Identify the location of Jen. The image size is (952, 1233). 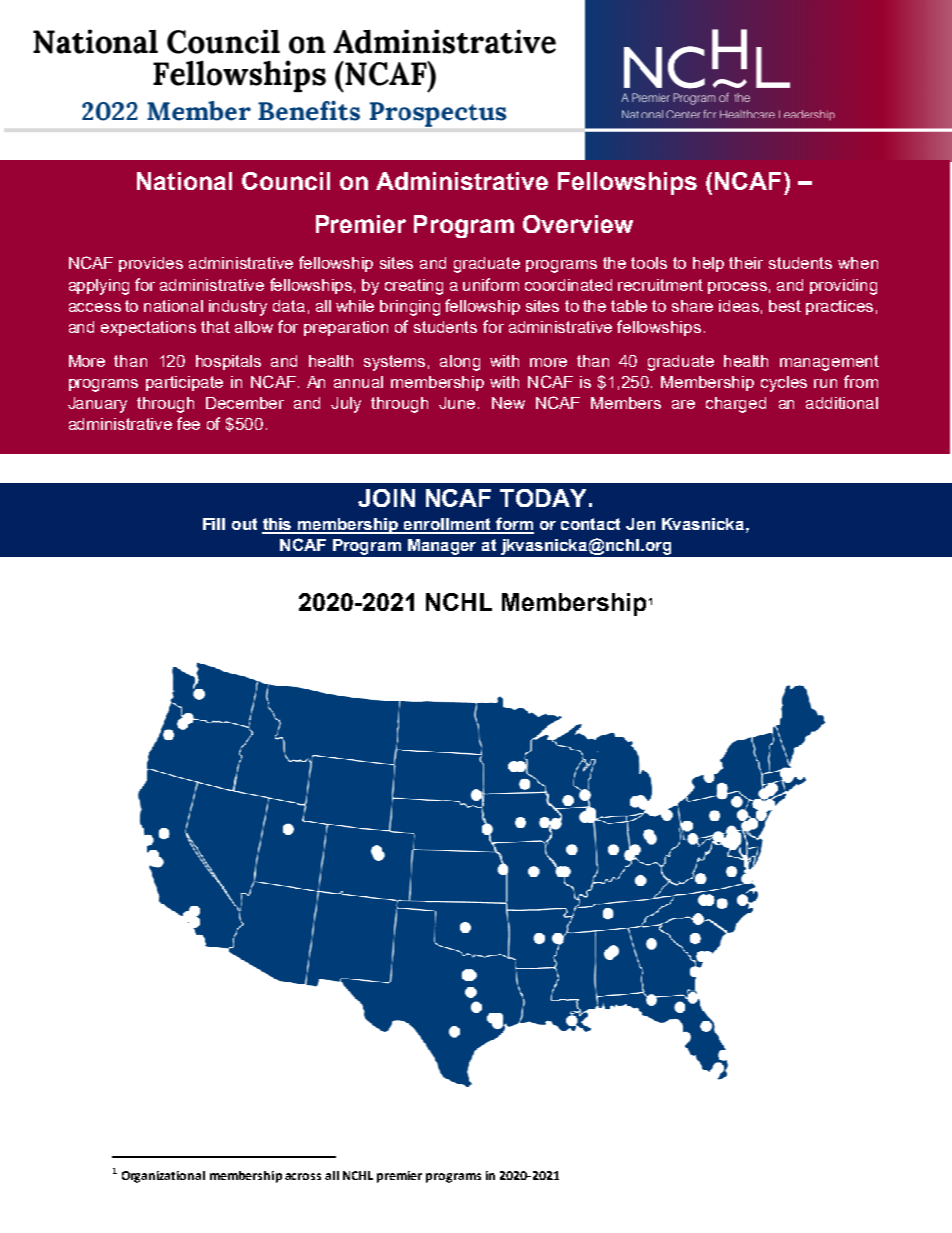
(640, 524).
